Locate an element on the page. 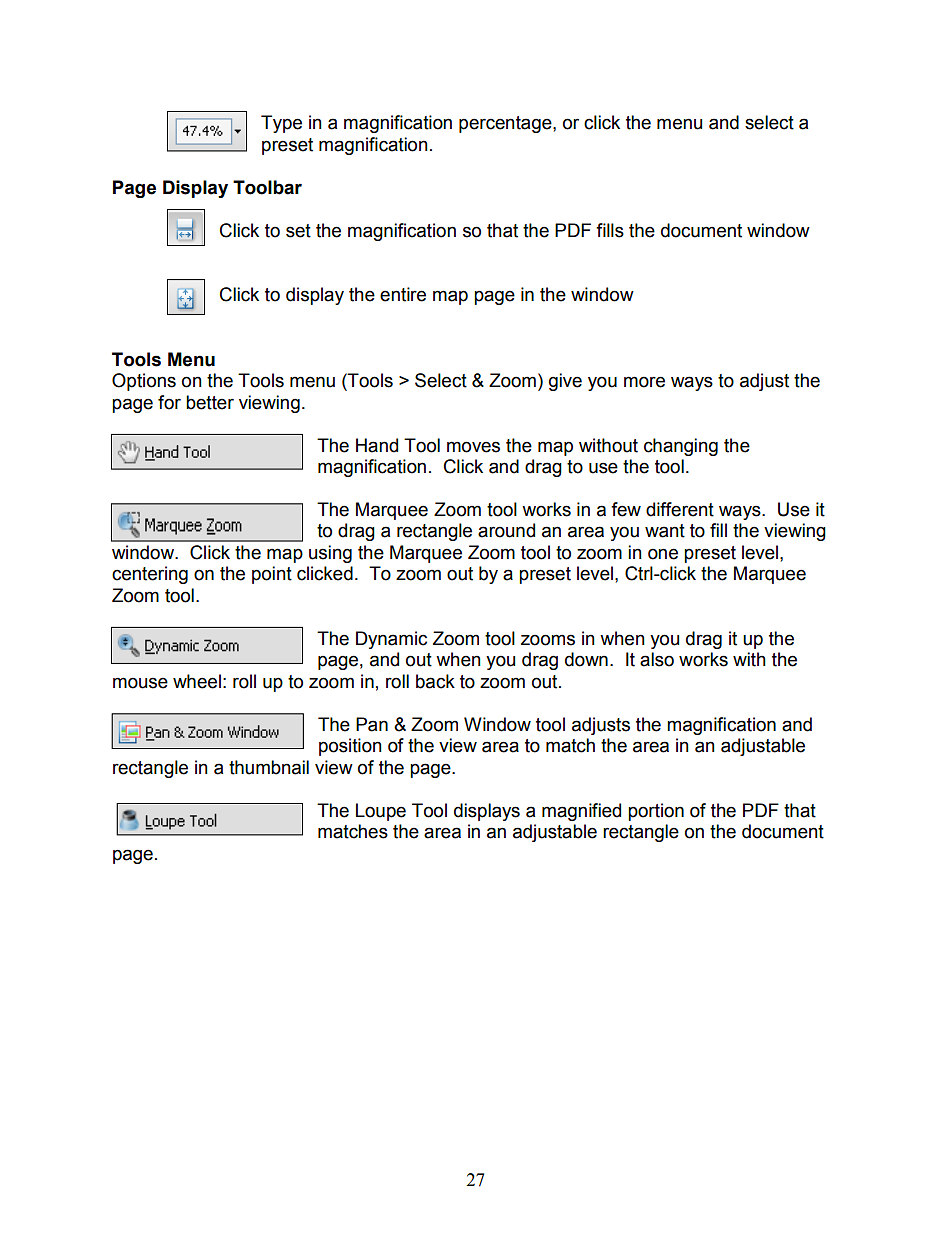 This document has width=952, height=1233. Hand is located at coordinates (377, 445).
